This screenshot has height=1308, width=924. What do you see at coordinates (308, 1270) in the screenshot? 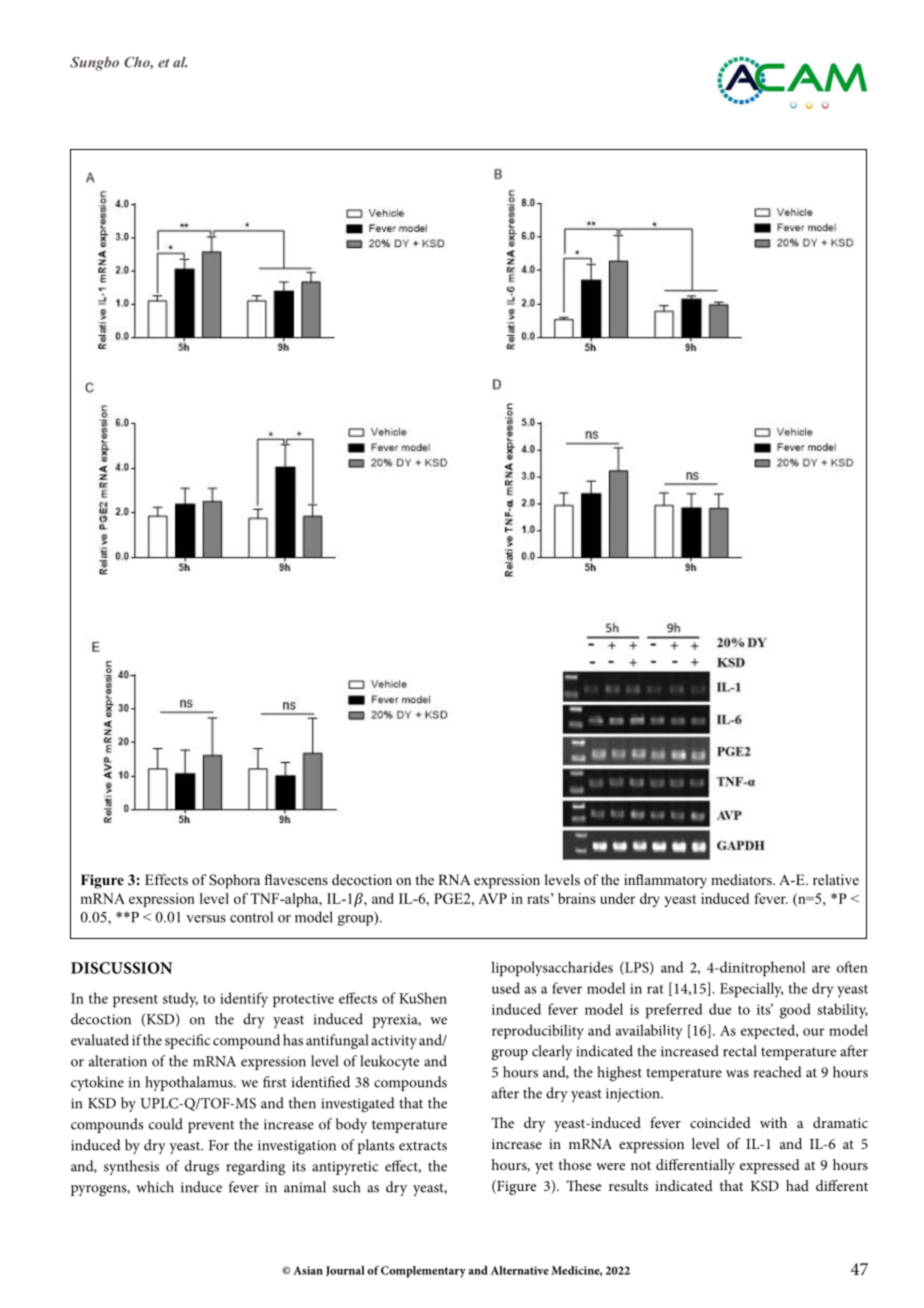
I see `Asian` at bounding box center [308, 1270].
